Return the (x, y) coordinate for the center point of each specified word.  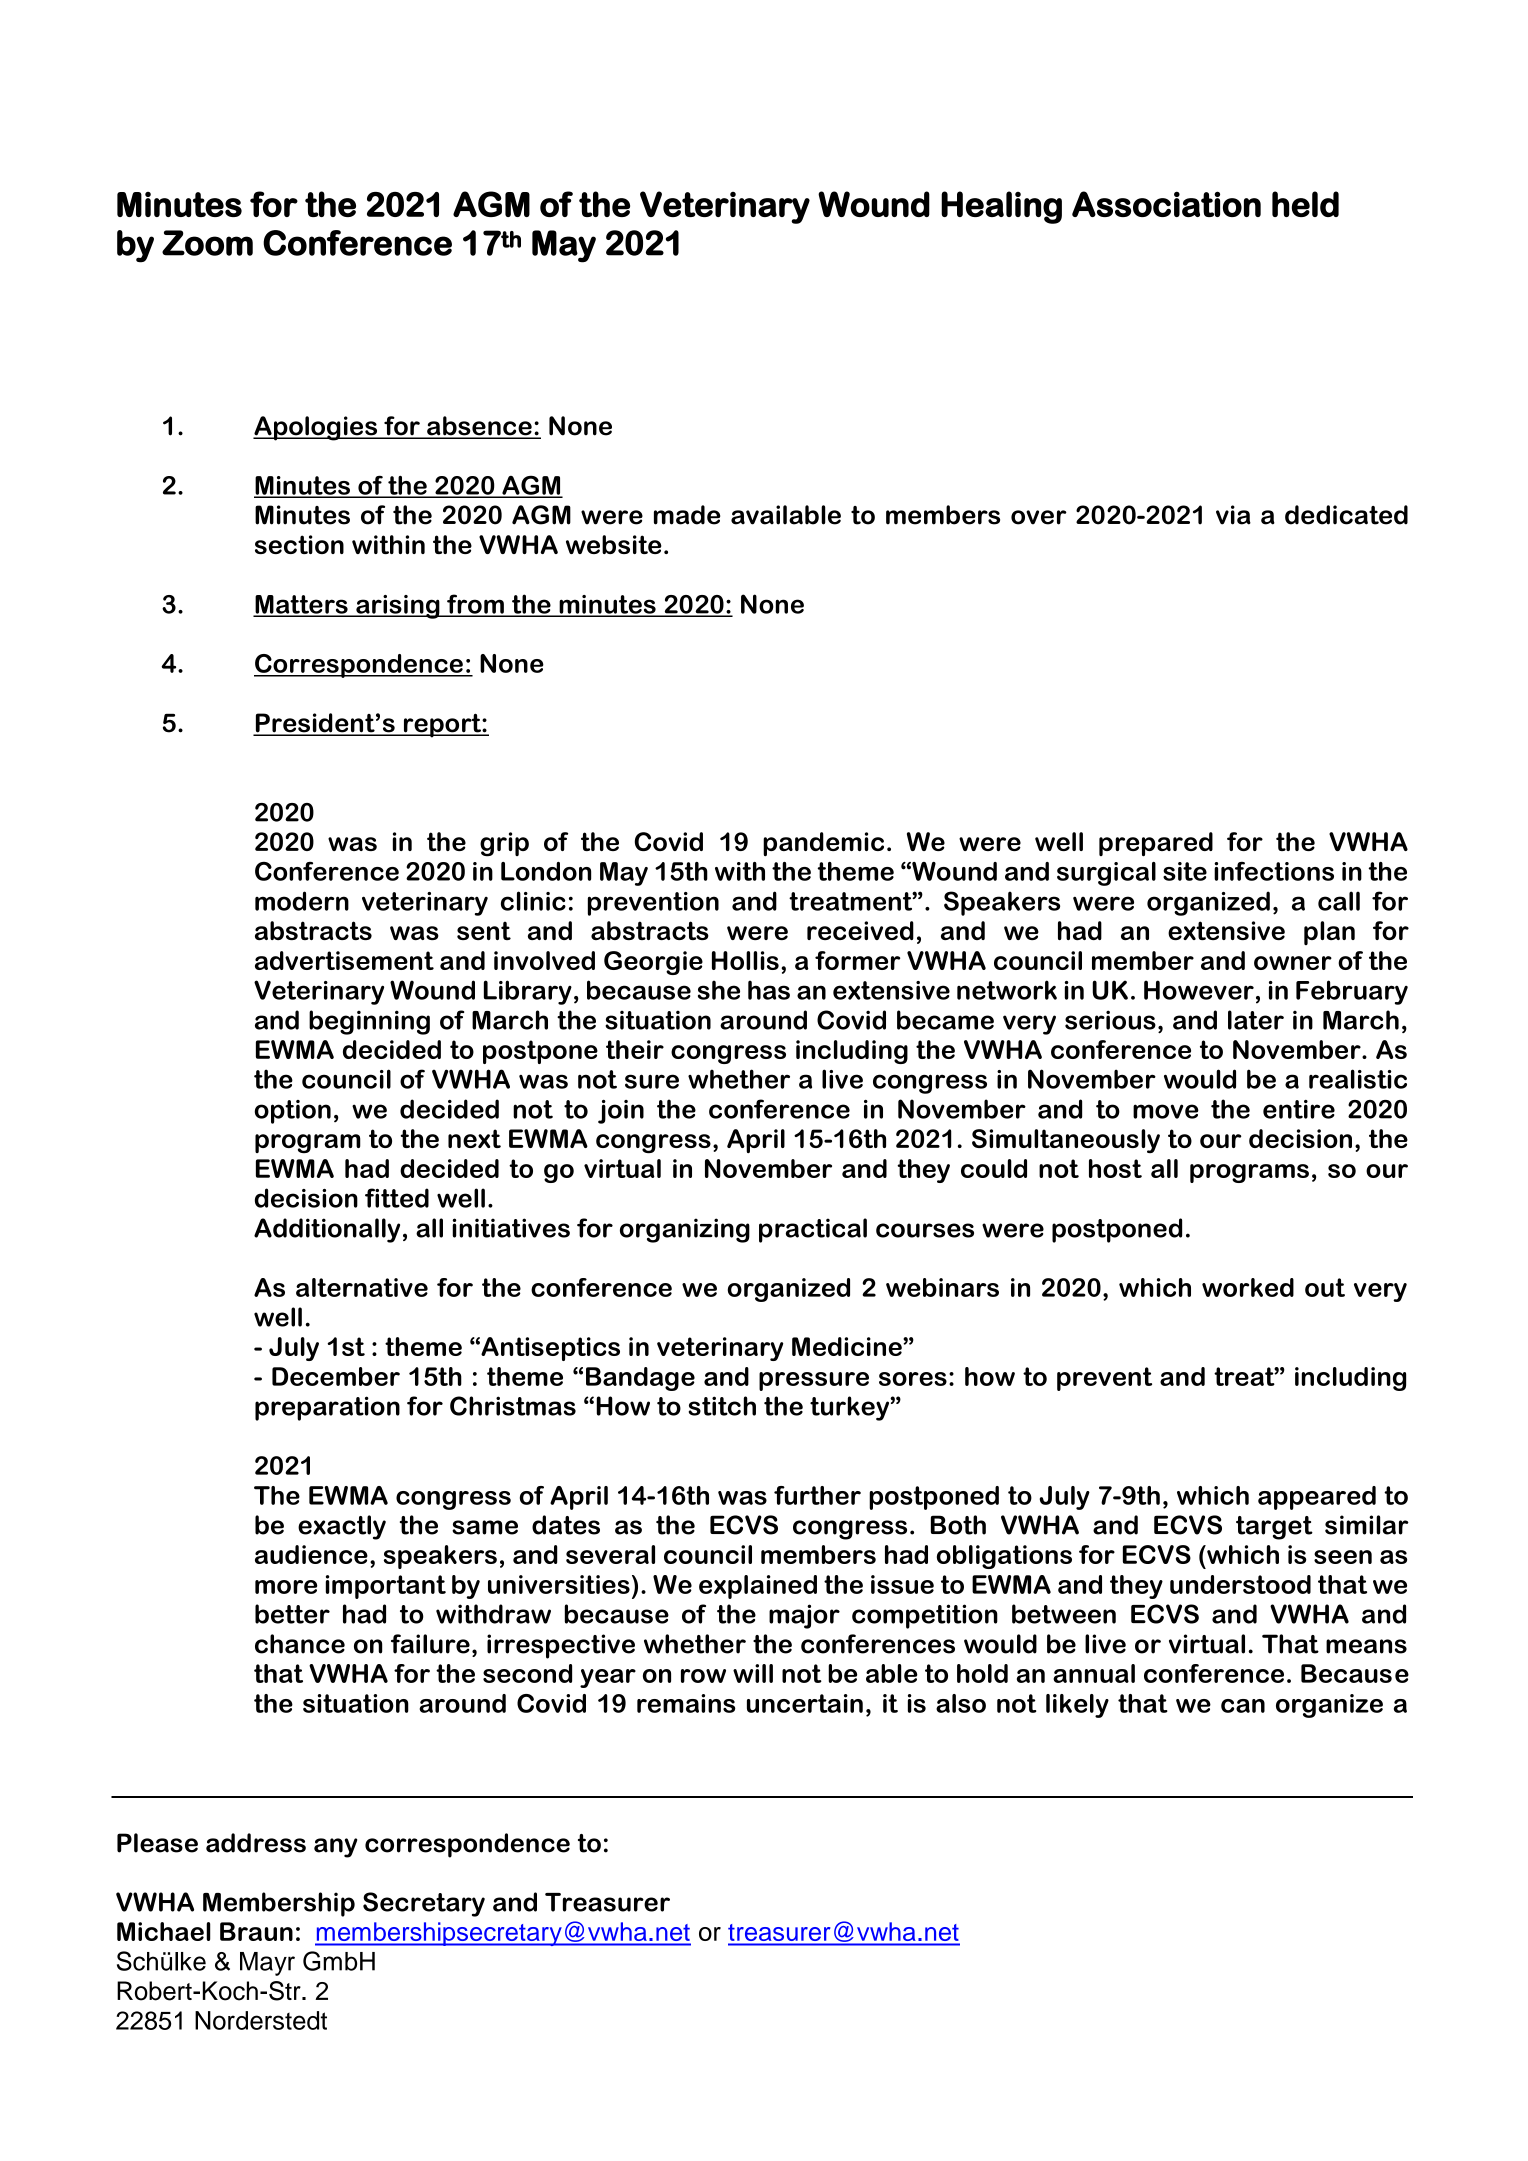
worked (1248, 1287)
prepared (1156, 844)
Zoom (207, 243)
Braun (256, 1931)
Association (1166, 204)
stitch (722, 1406)
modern (302, 901)
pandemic (823, 844)
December (336, 1376)
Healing (1001, 207)
